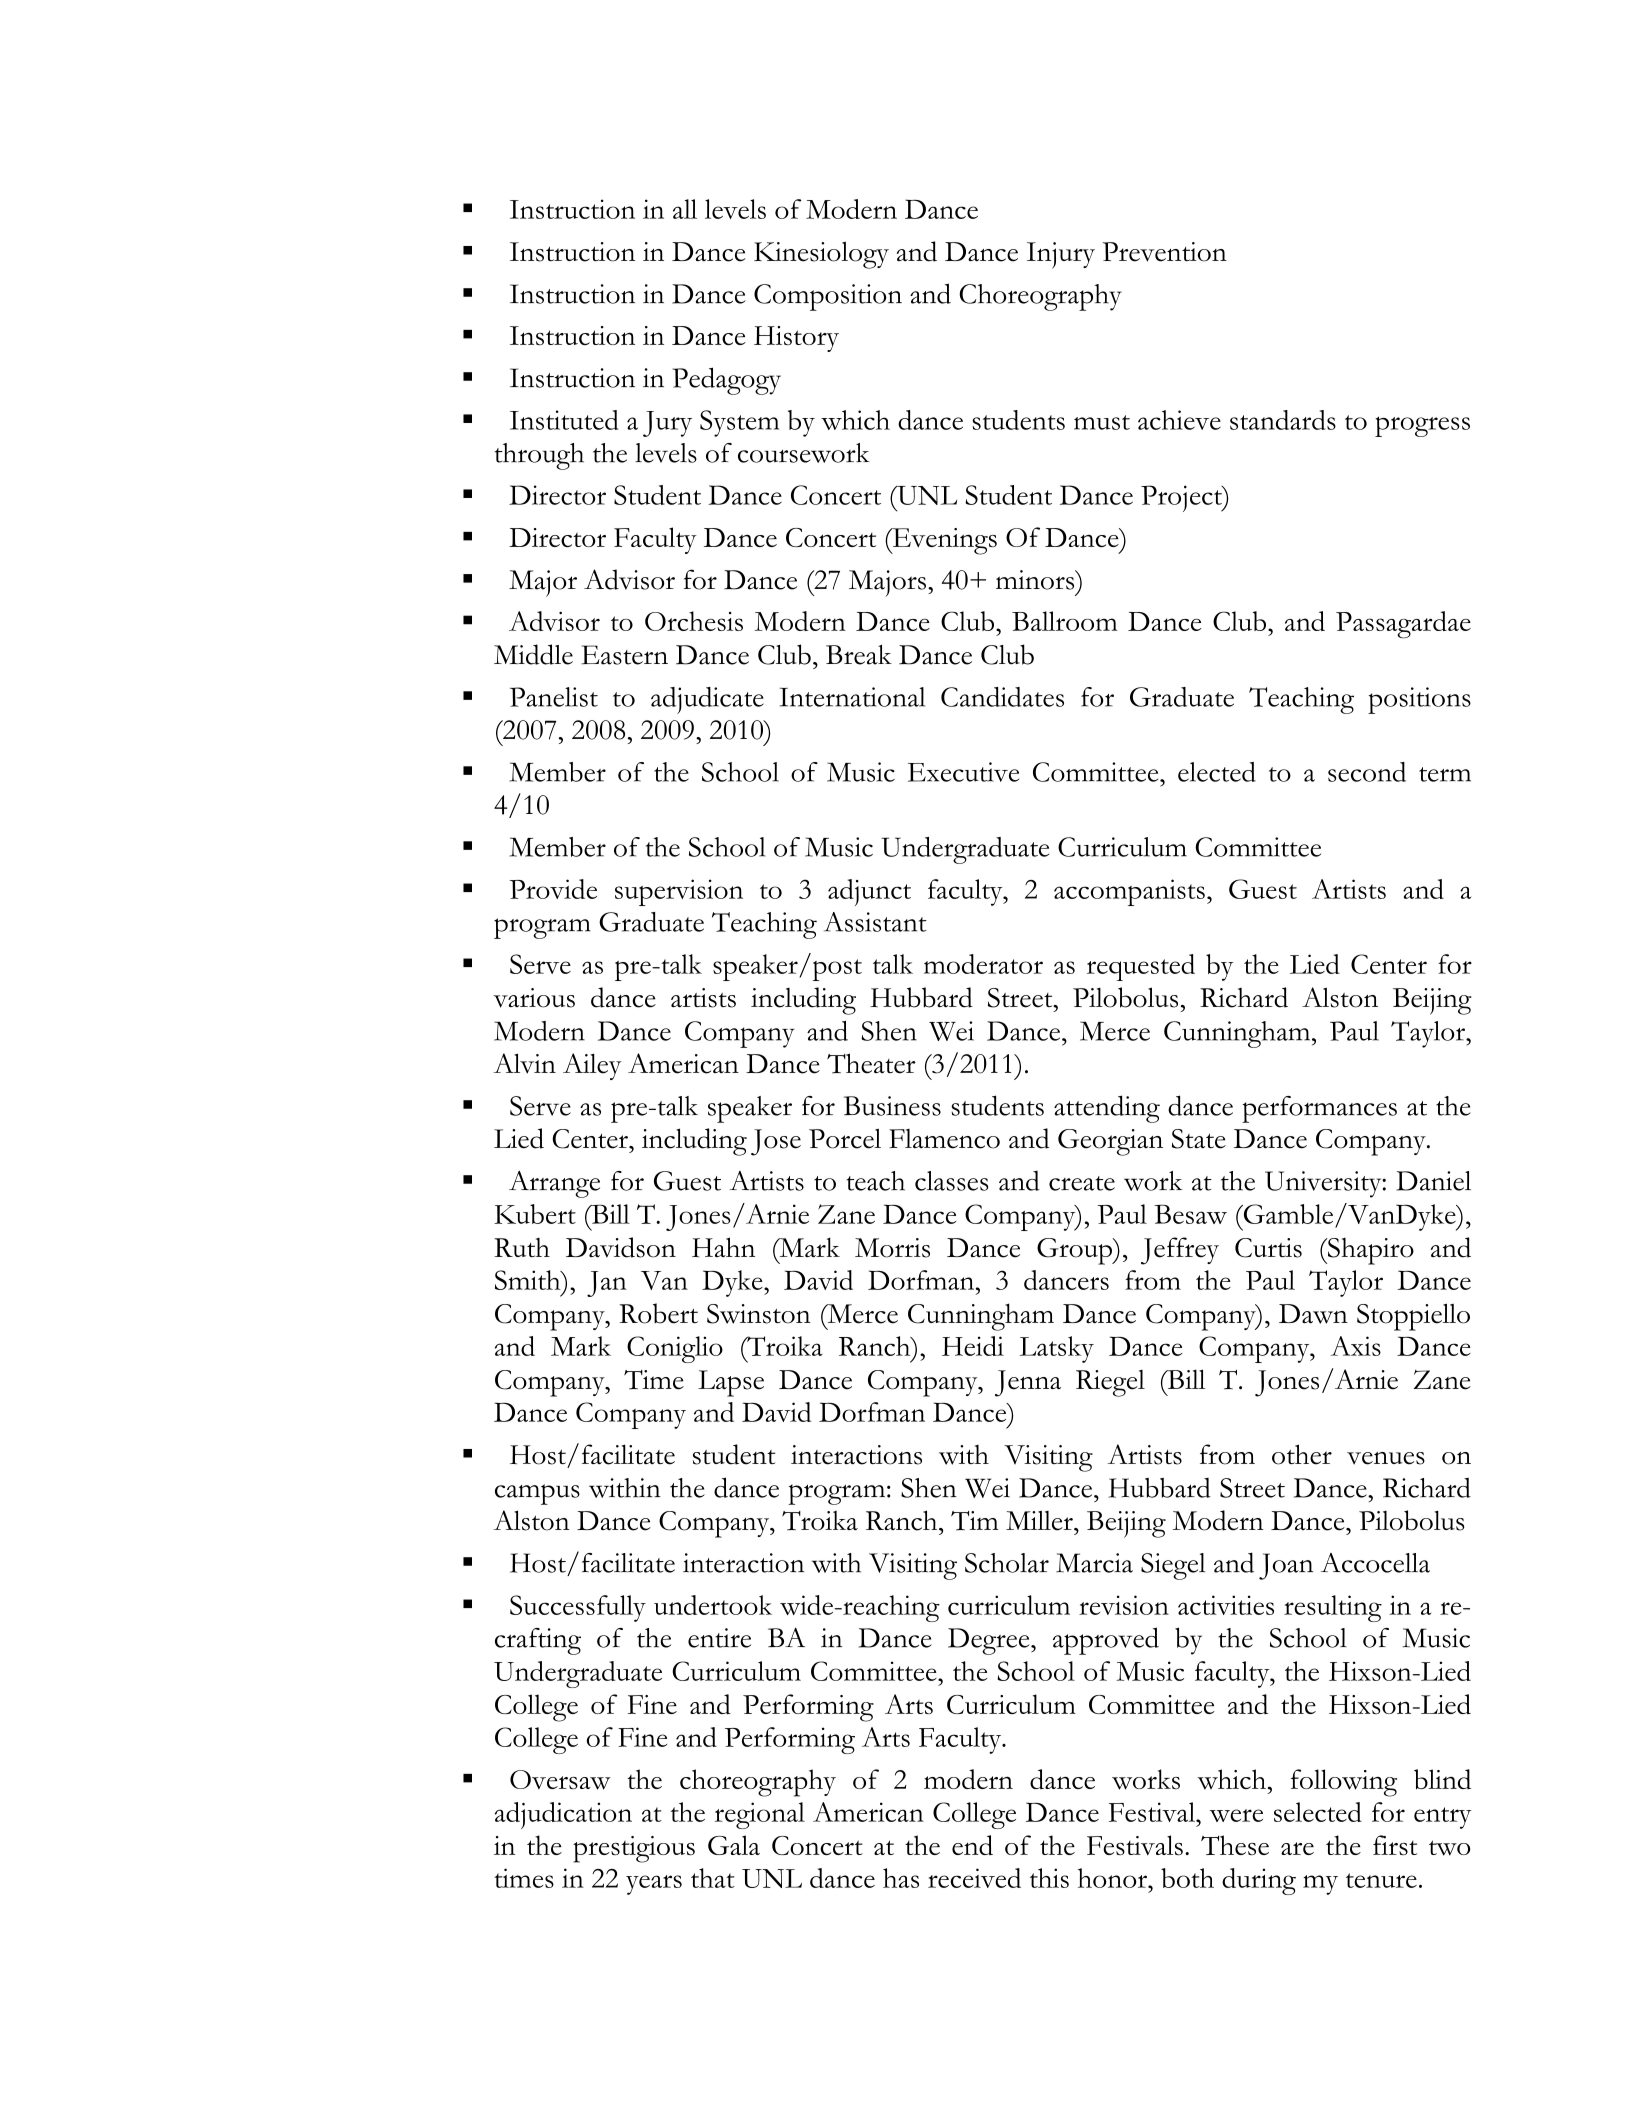 The height and width of the screenshot is (2115, 1634). I want to click on standards, so click(1283, 420).
